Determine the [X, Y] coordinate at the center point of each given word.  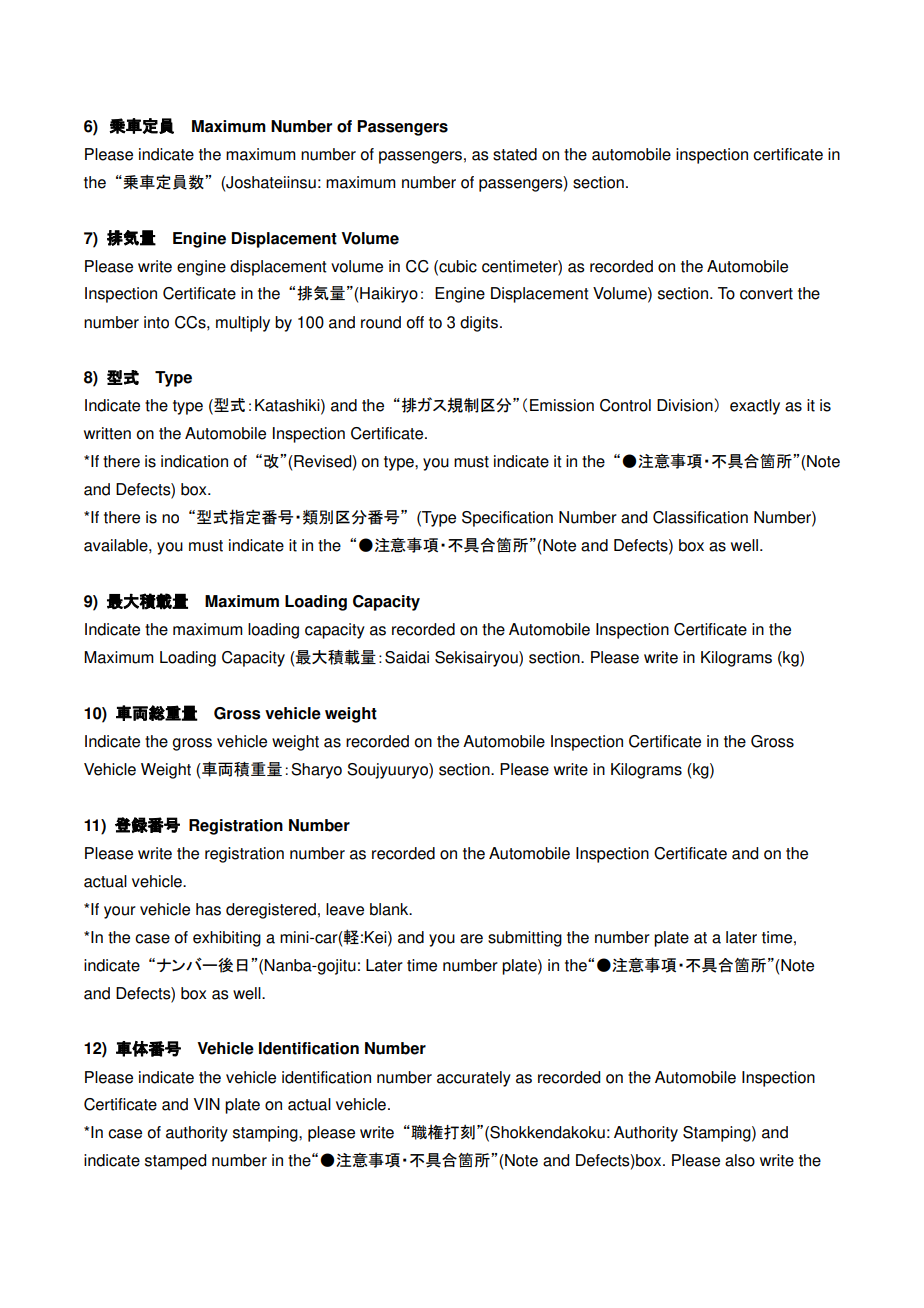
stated [515, 154]
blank [390, 909]
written [107, 433]
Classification [700, 517]
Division [686, 405]
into [156, 322]
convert [766, 294]
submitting [525, 939]
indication [194, 461]
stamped [175, 1162]
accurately [474, 1079]
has [208, 909]
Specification [507, 519]
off [415, 322]
